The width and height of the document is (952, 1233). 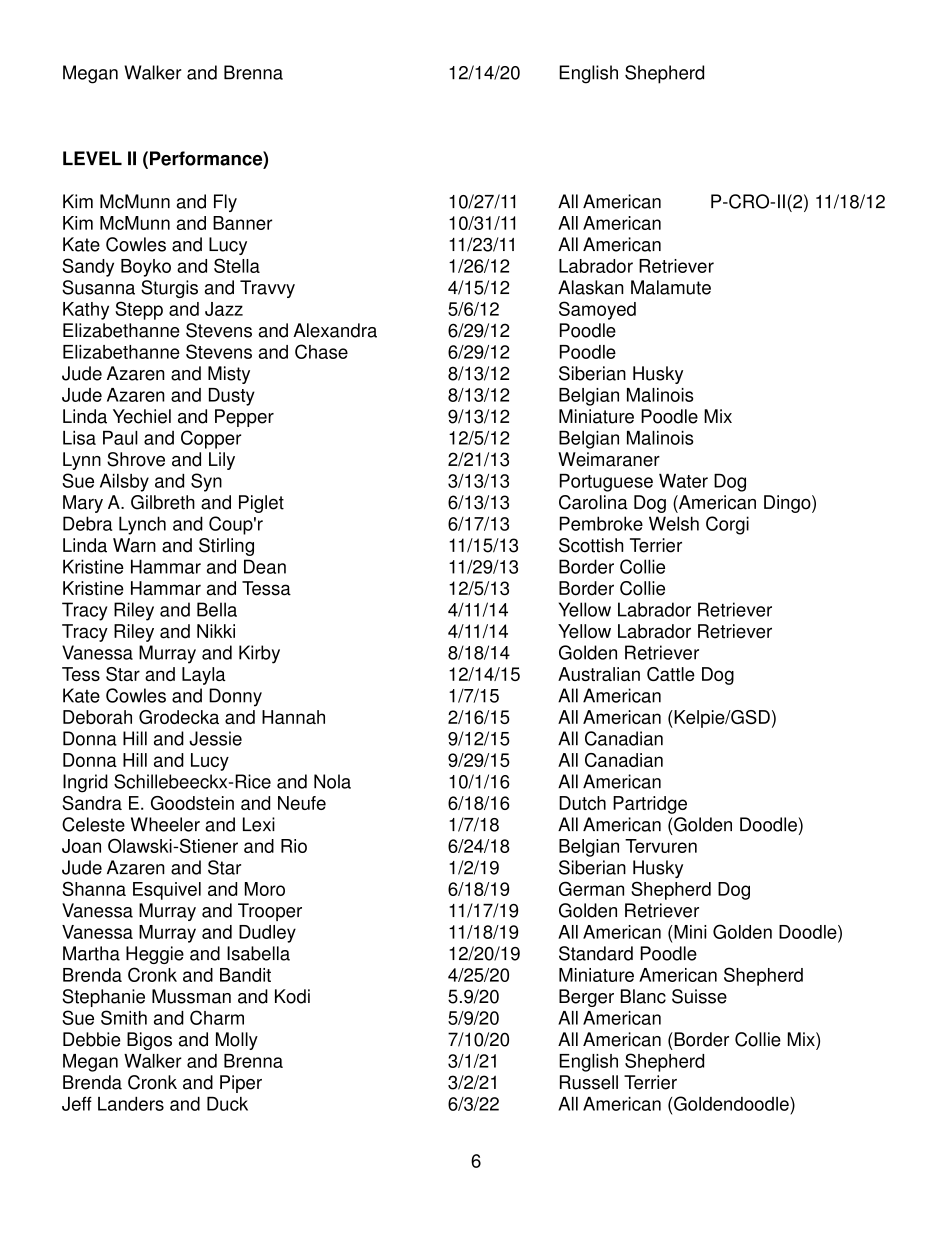 What do you see at coordinates (131, 1104) in the document?
I see `Landers` at bounding box center [131, 1104].
